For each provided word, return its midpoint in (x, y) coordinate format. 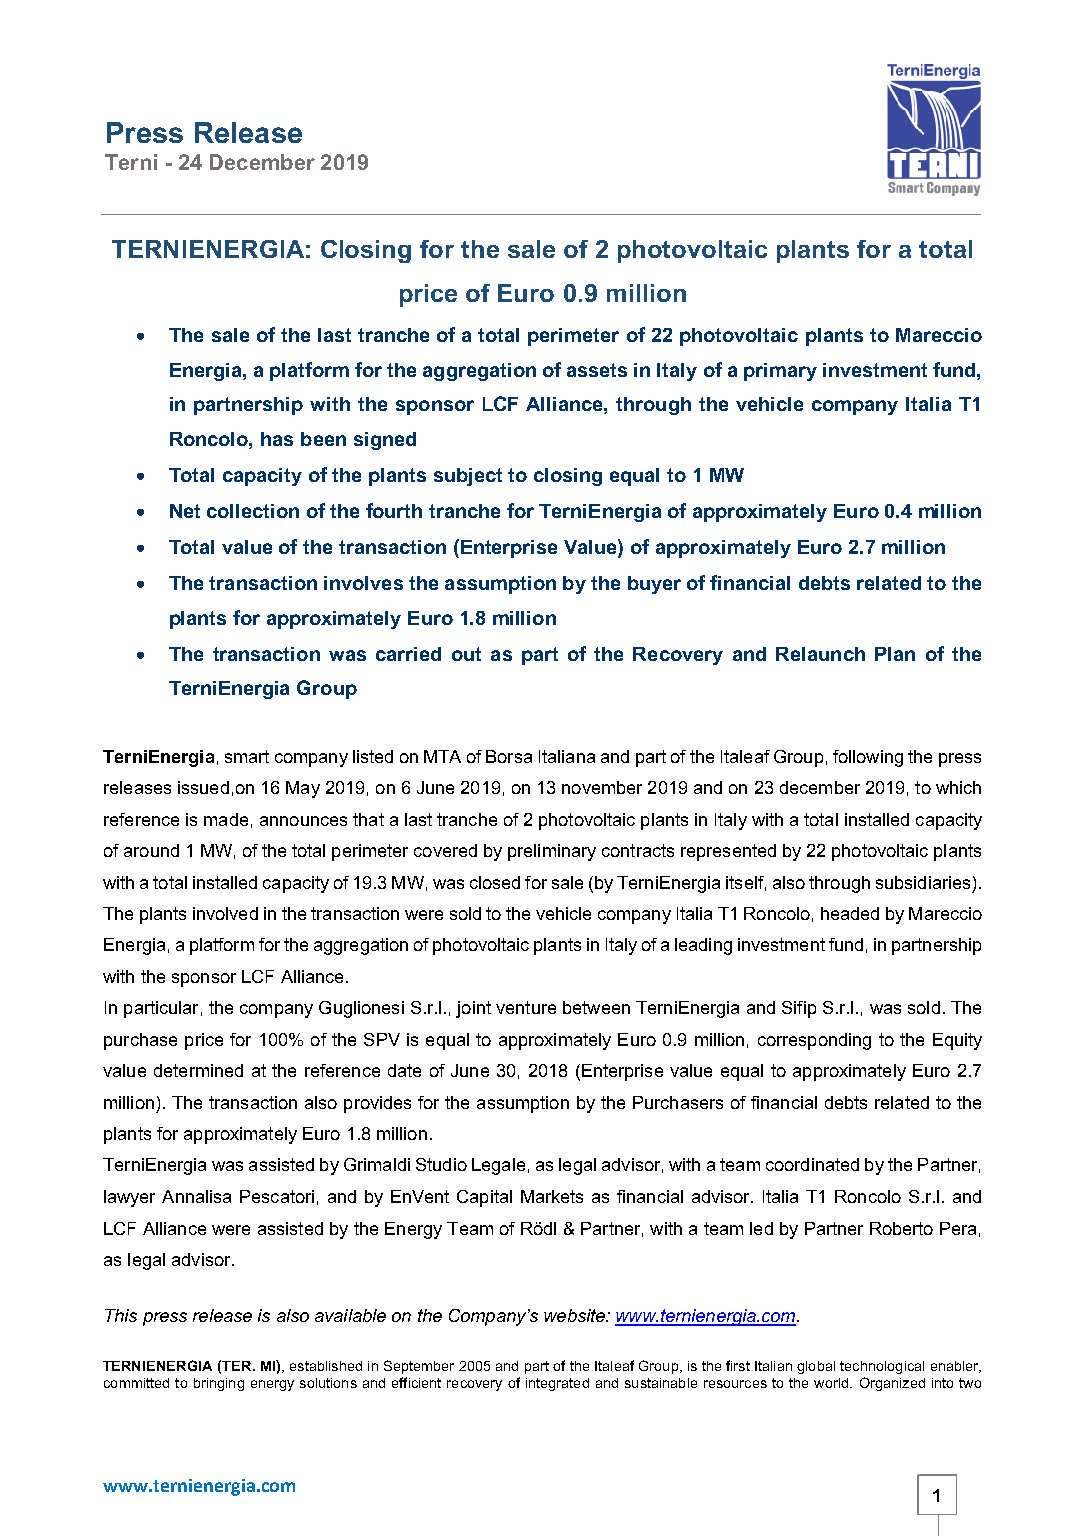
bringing (219, 1384)
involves (363, 583)
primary (780, 372)
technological (882, 1367)
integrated (557, 1384)
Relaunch (820, 654)
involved (225, 913)
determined (198, 1070)
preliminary (552, 852)
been (323, 439)
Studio (441, 1164)
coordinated (812, 1164)
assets (597, 370)
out (466, 654)
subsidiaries (923, 882)
